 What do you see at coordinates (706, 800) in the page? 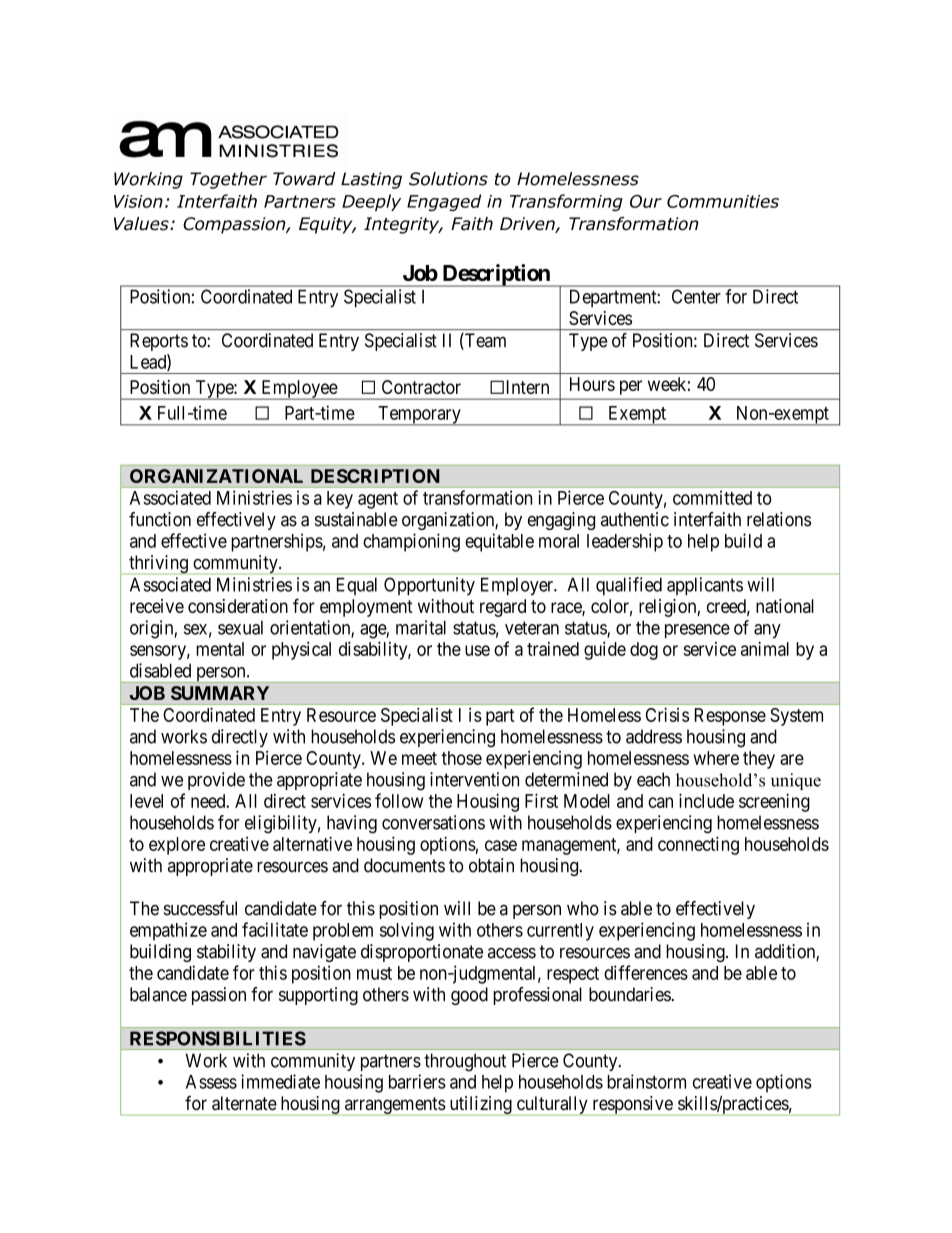
I see `include` at bounding box center [706, 800].
